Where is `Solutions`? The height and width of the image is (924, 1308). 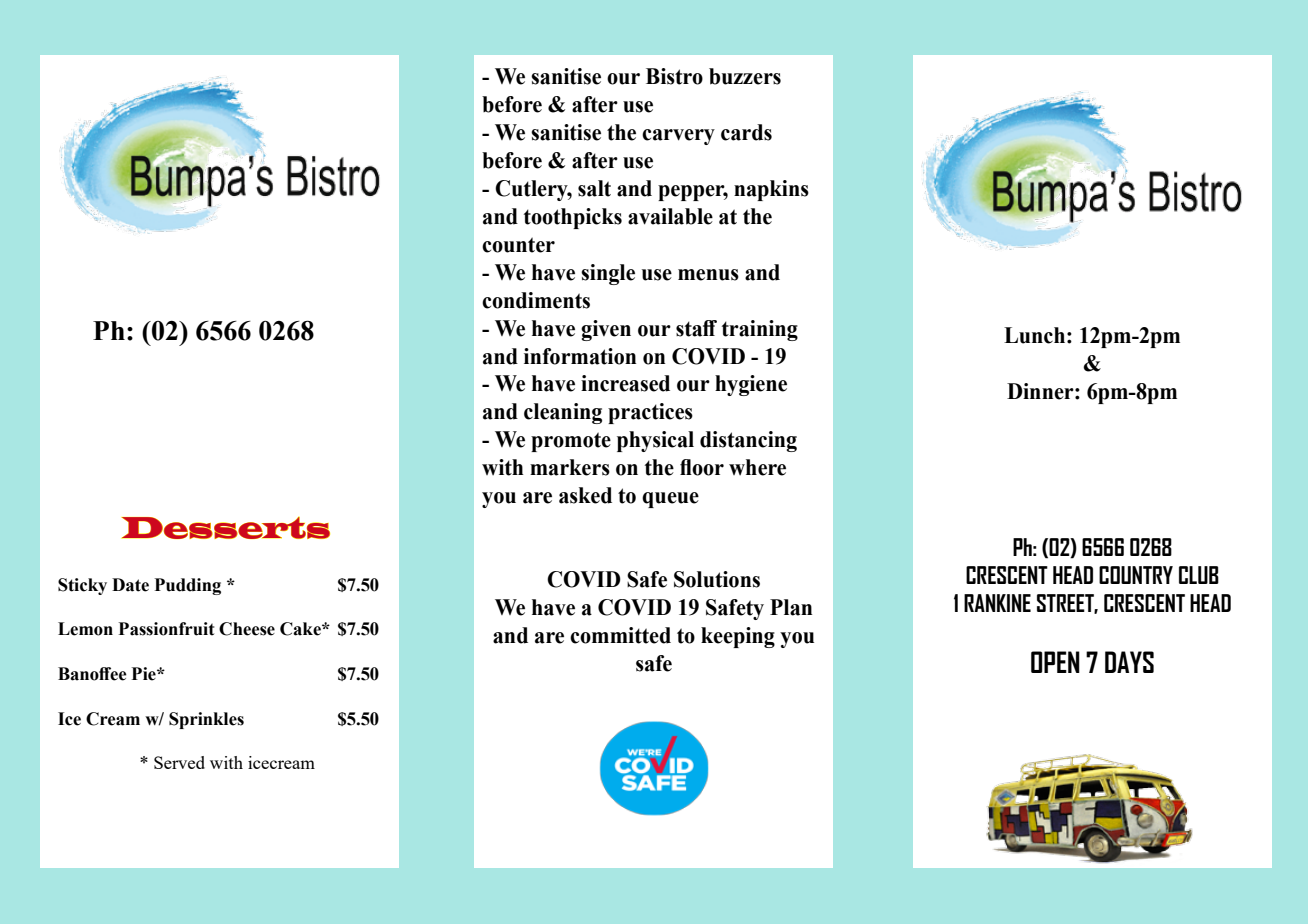
Solutions is located at coordinates (717, 579).
